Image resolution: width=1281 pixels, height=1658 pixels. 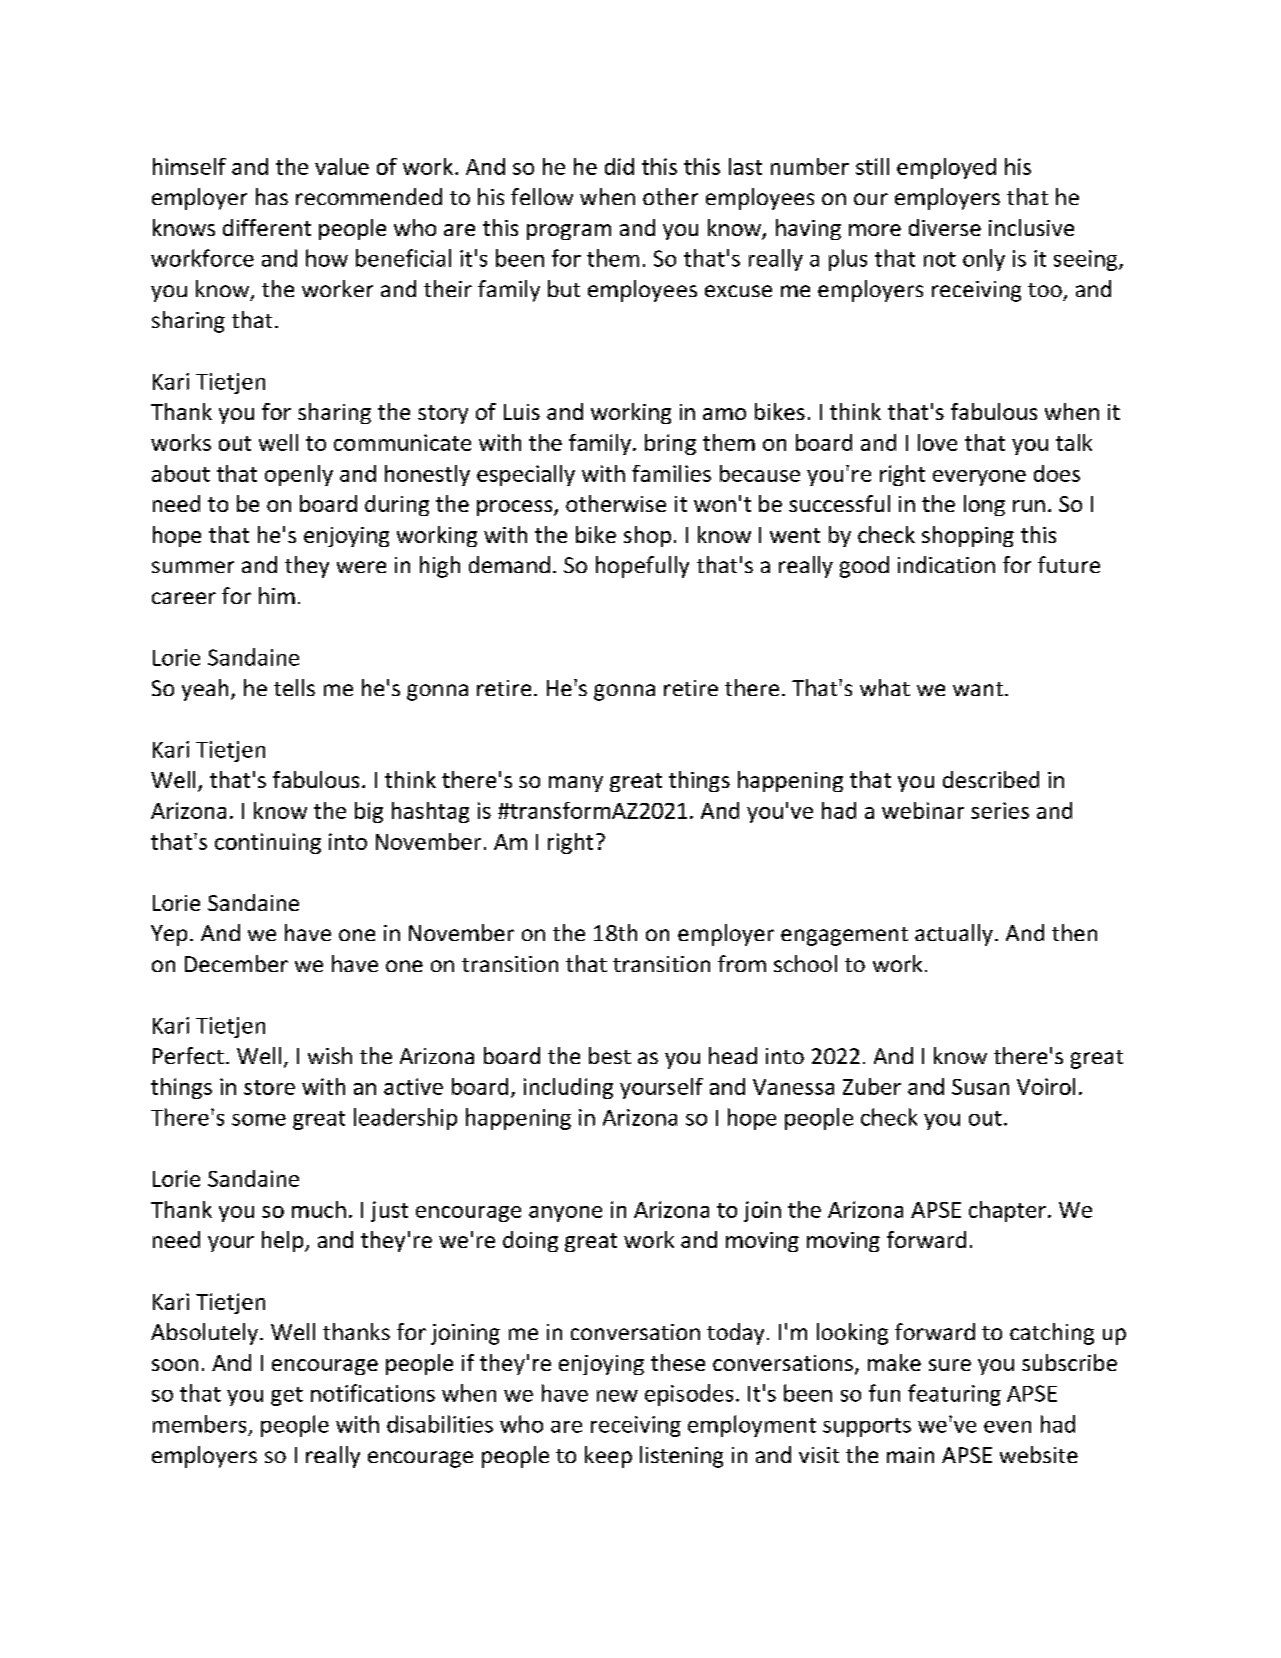 I want to click on continuing, so click(x=268, y=843).
